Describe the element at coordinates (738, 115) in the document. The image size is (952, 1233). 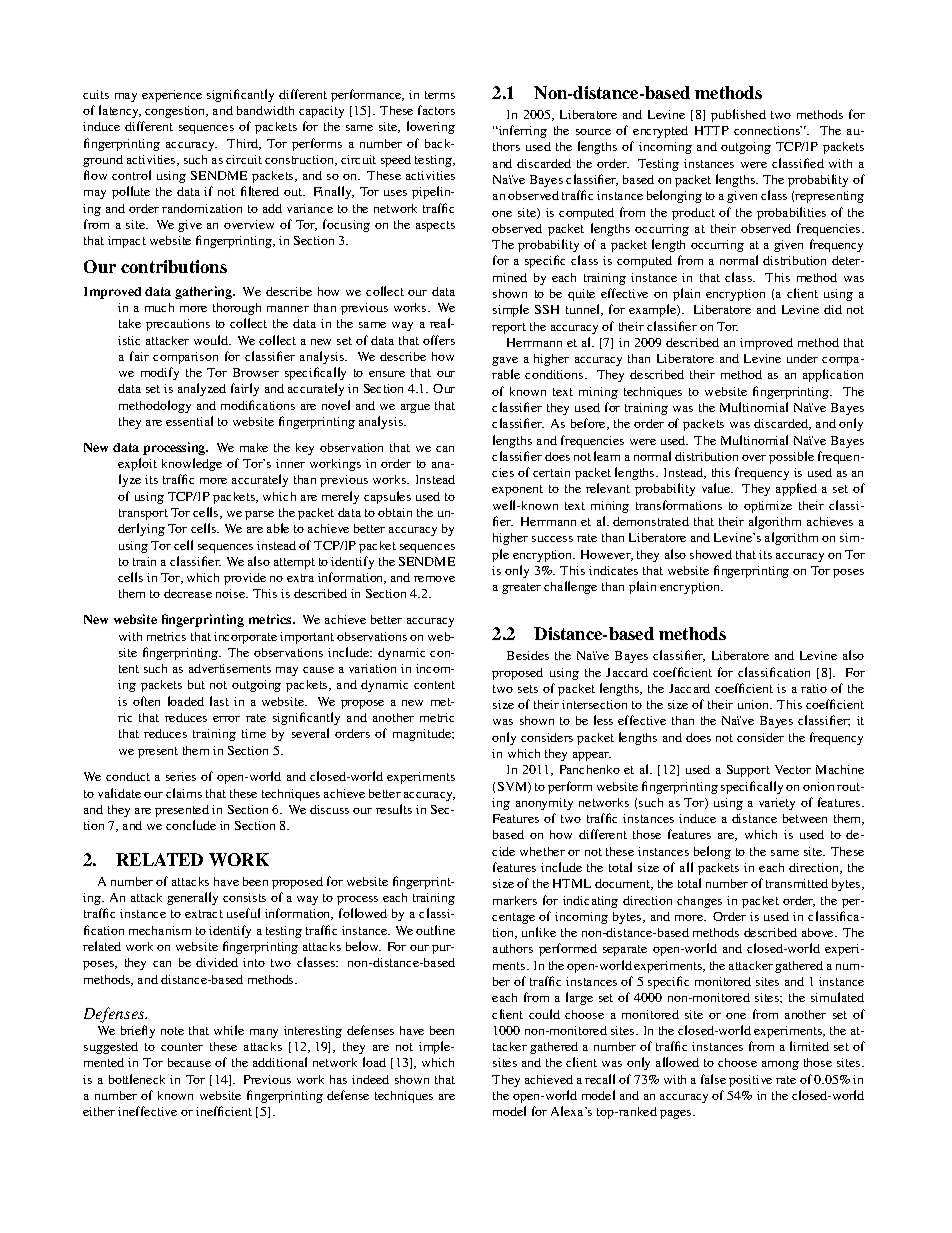
I see `published` at that location.
